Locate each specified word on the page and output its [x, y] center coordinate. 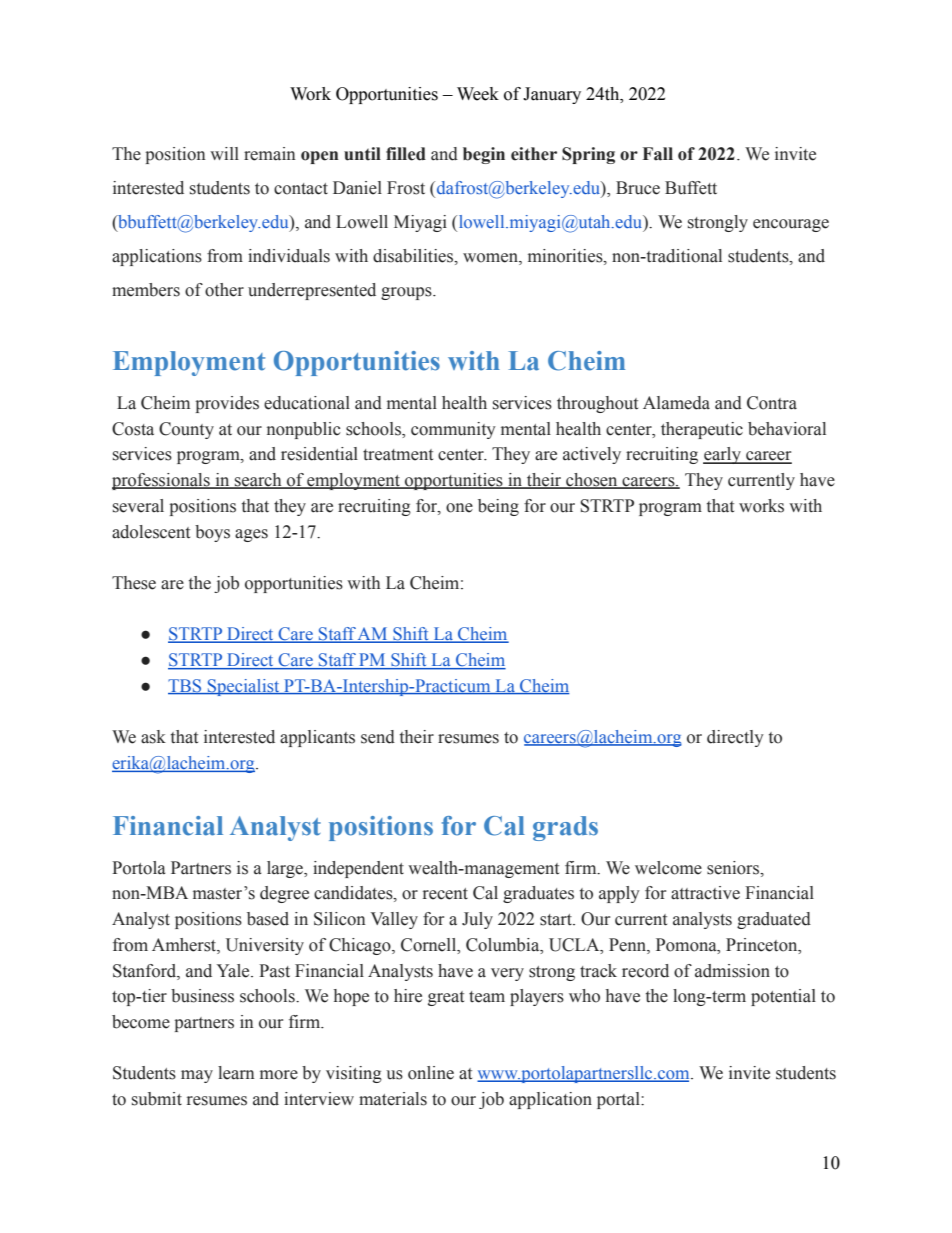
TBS [186, 686]
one [459, 508]
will [224, 153]
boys [212, 533]
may [197, 1076]
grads [565, 828]
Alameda [676, 403]
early [723, 455]
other [224, 290]
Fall [658, 154]
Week [478, 94]
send [378, 737]
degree [284, 894]
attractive [705, 893]
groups [407, 293]
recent [445, 894]
